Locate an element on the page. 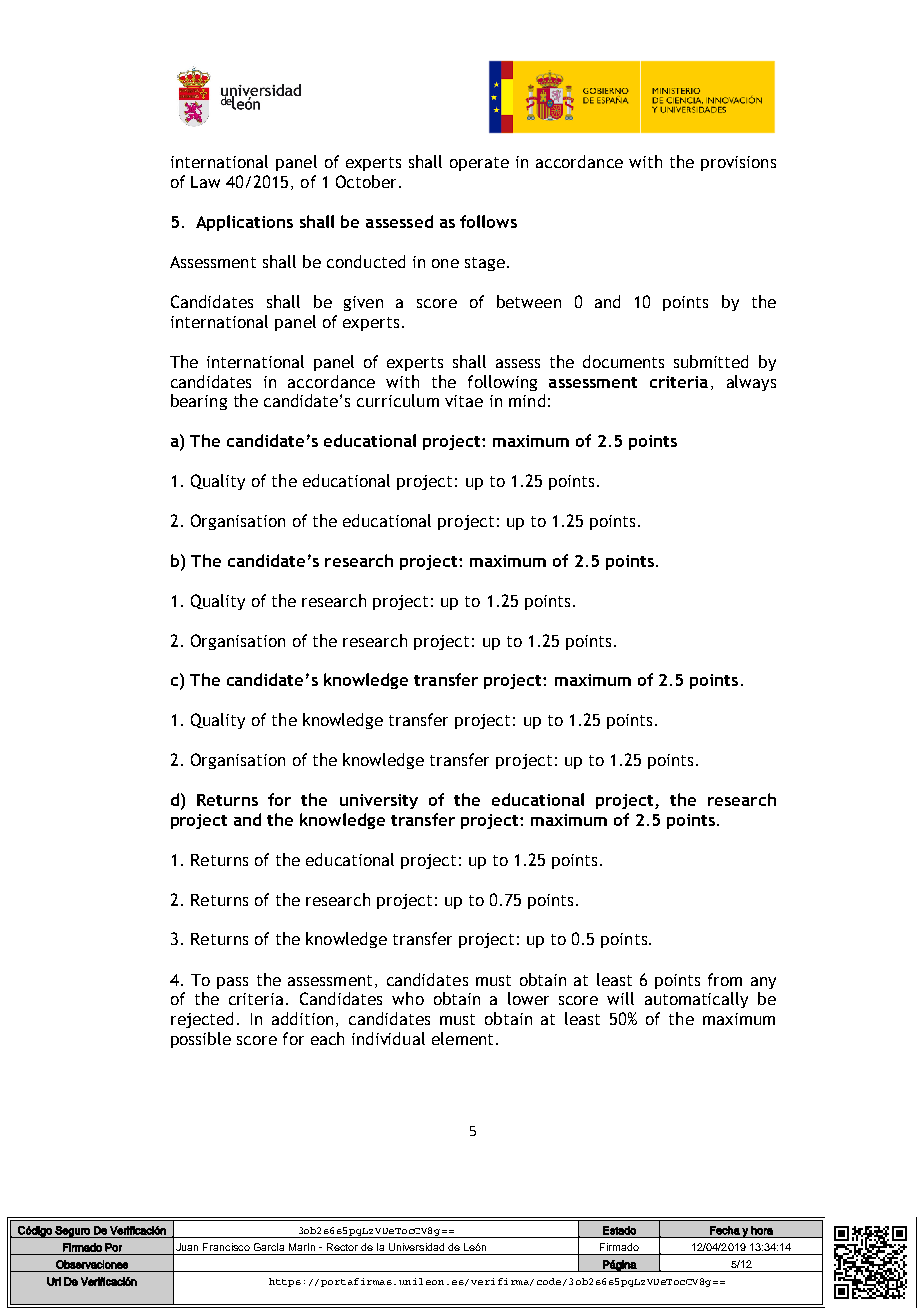 The width and height of the document is (924, 1308). bearing is located at coordinates (199, 402).
